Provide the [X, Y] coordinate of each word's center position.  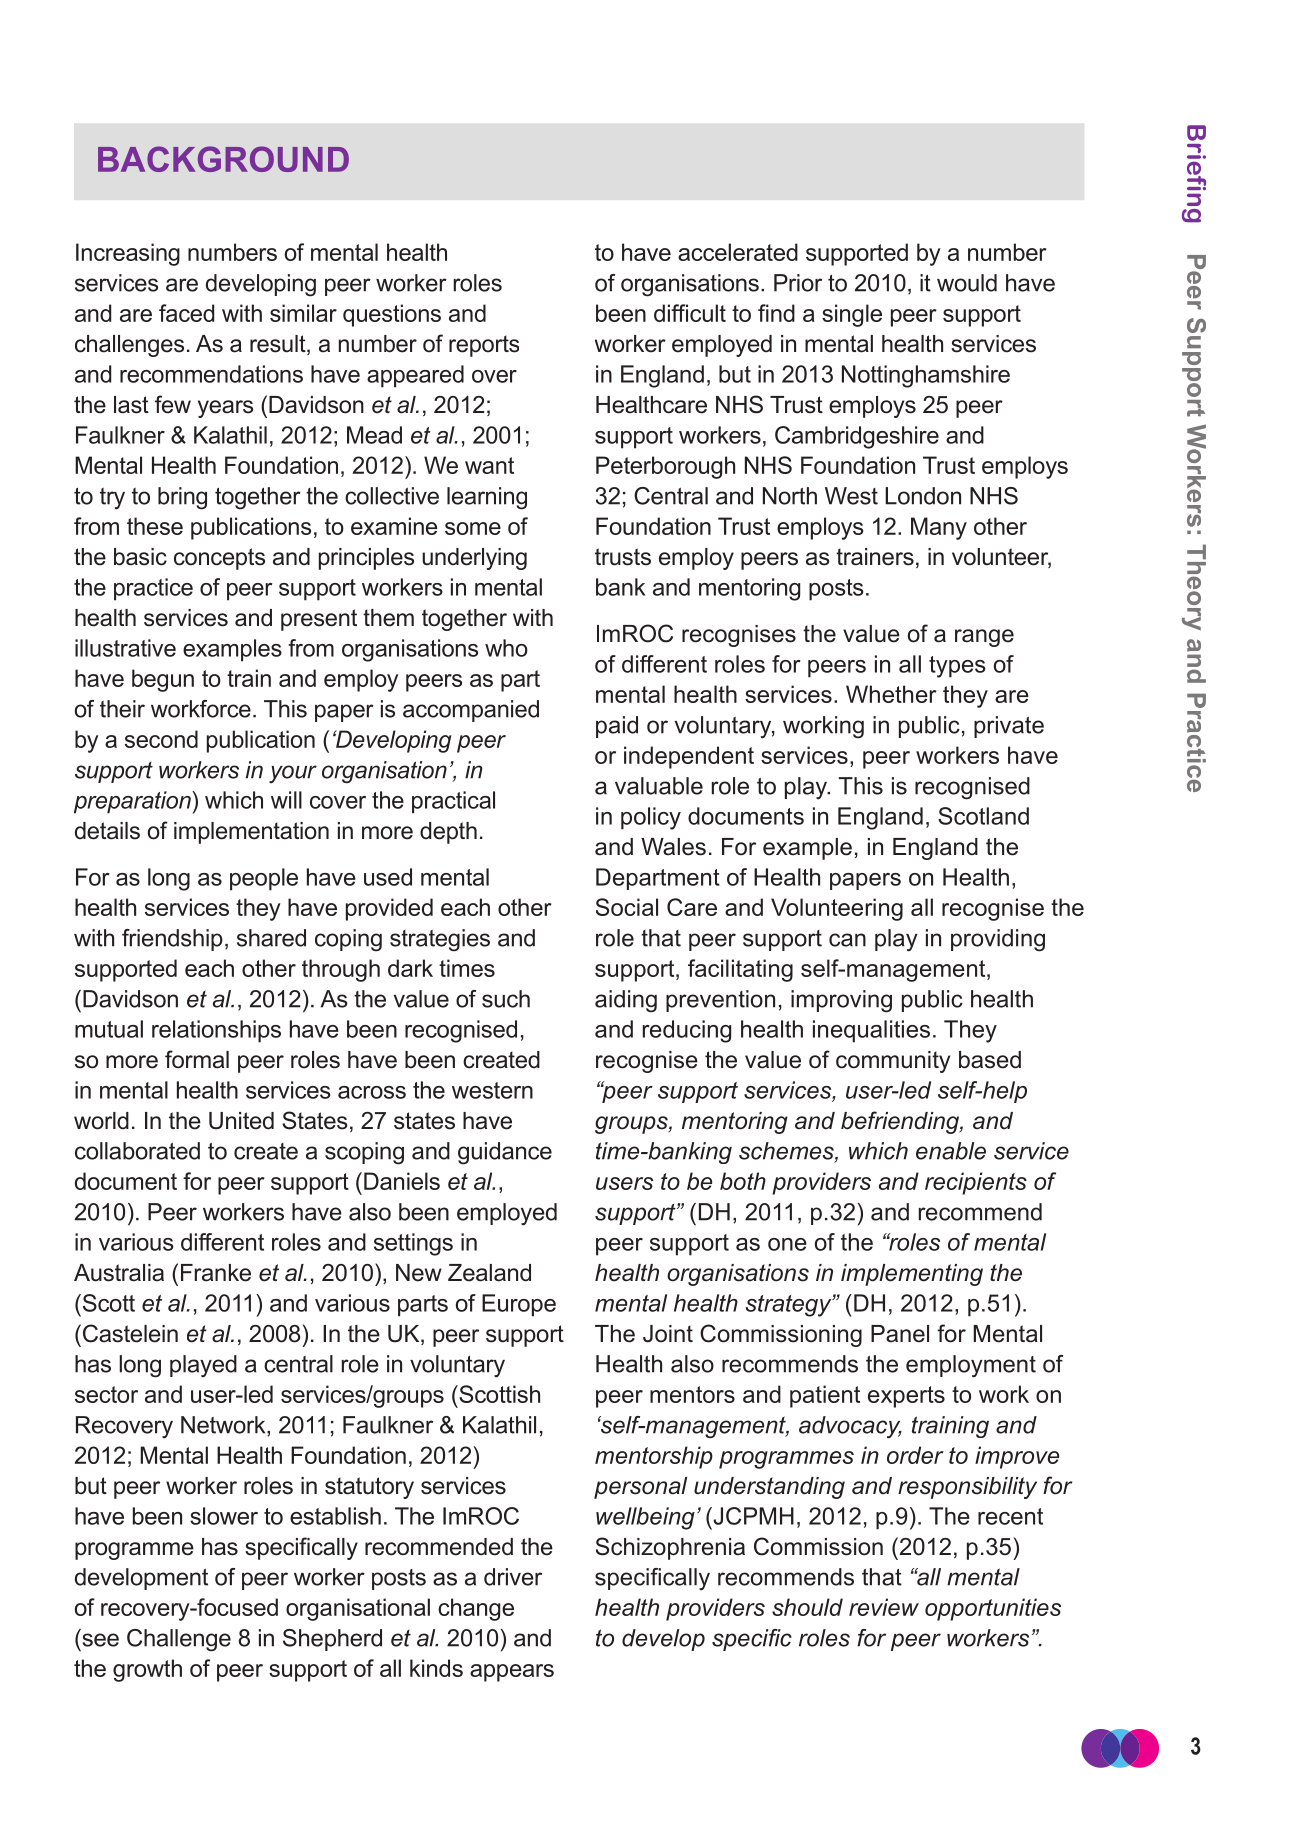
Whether [891, 694]
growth [147, 1670]
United [241, 1121]
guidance [505, 1153]
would [967, 283]
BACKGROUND [223, 159]
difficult [690, 313]
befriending [901, 1122]
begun [163, 680]
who [506, 648]
